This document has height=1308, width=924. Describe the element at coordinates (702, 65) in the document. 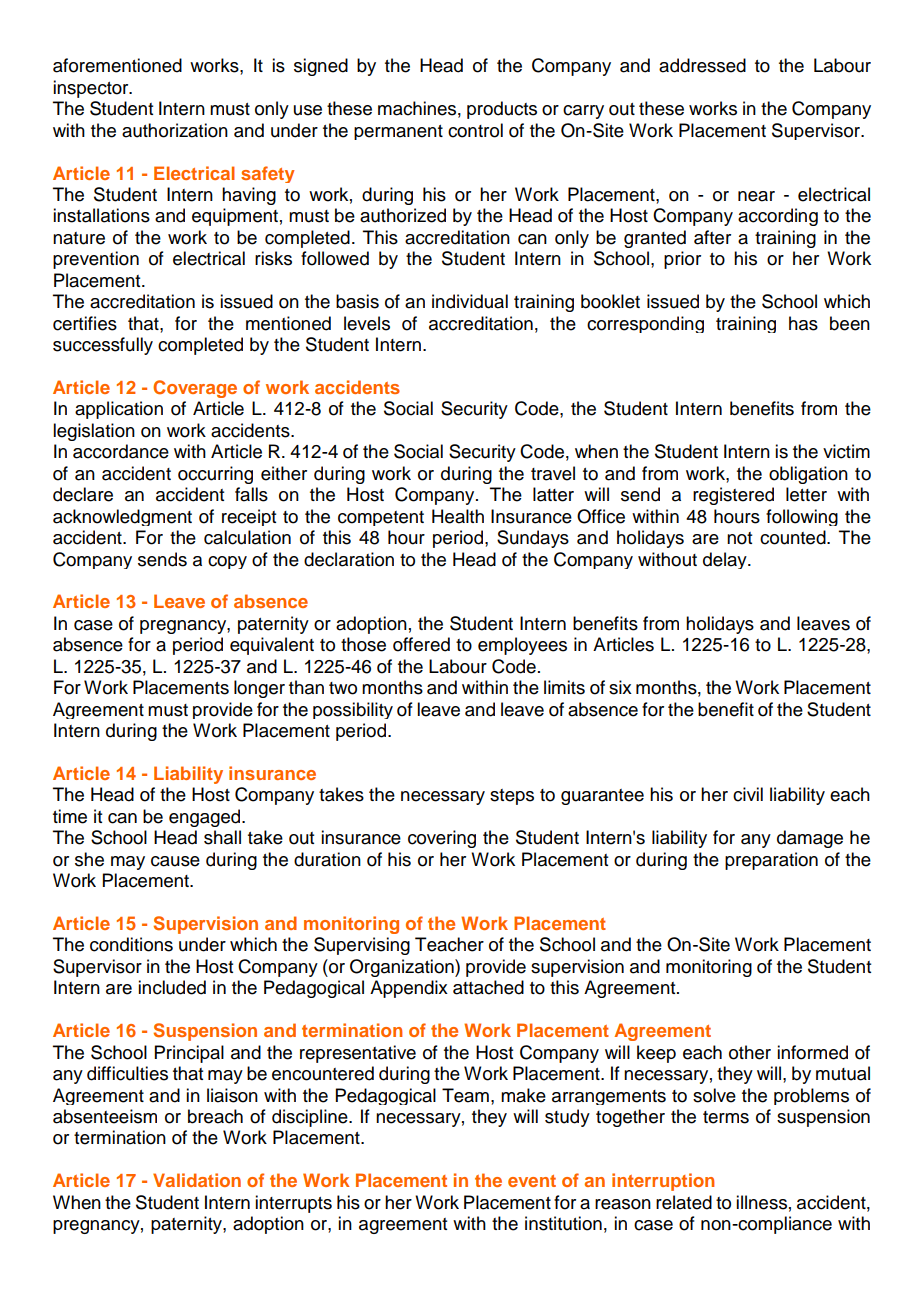

I see `addressed` at that location.
